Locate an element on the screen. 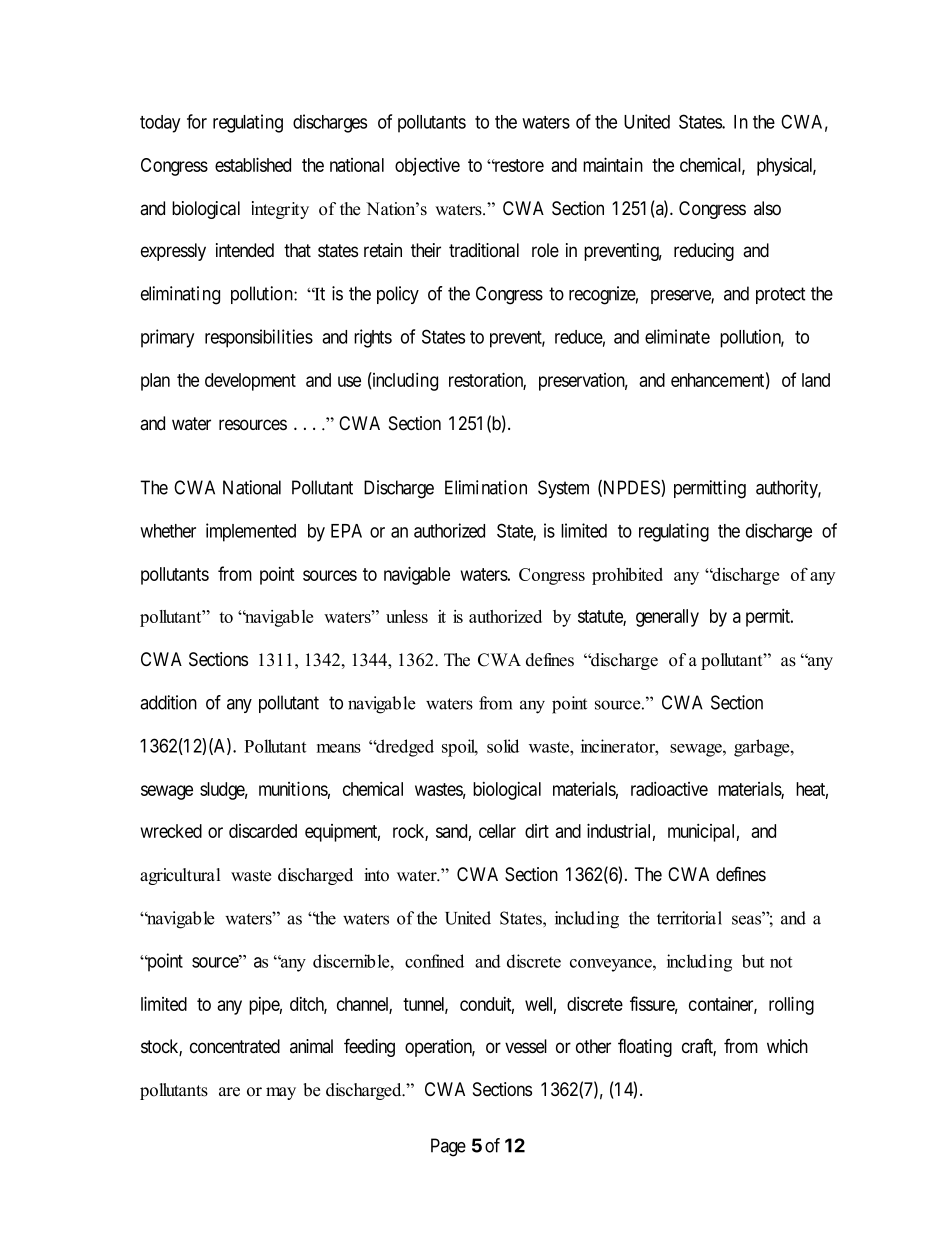 The image size is (952, 1233). implemented is located at coordinates (251, 532).
